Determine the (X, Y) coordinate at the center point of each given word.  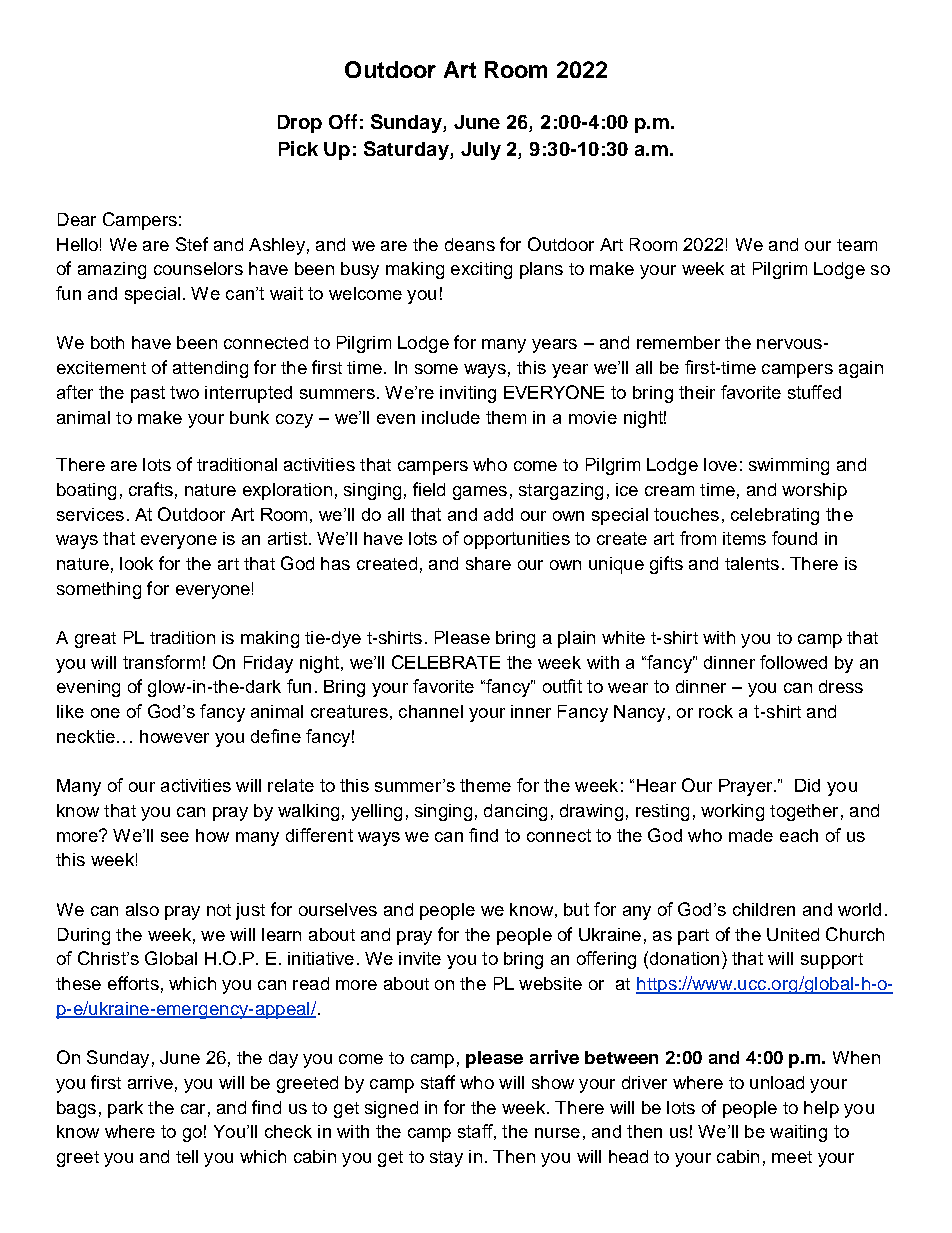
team (857, 245)
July (481, 151)
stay (446, 1159)
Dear (77, 219)
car (193, 1109)
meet (792, 1157)
